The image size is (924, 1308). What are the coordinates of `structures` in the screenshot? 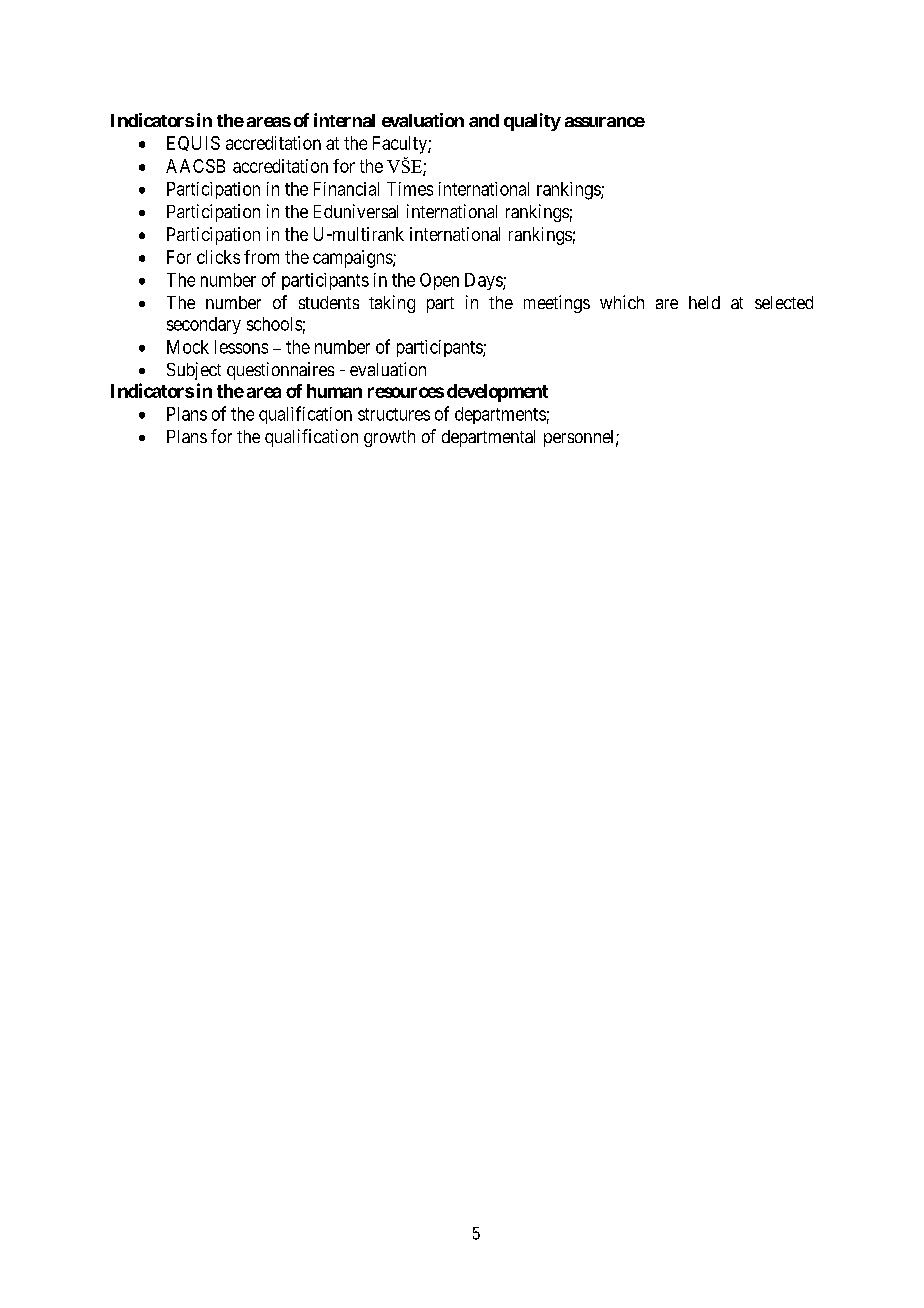 It's located at (394, 414).
